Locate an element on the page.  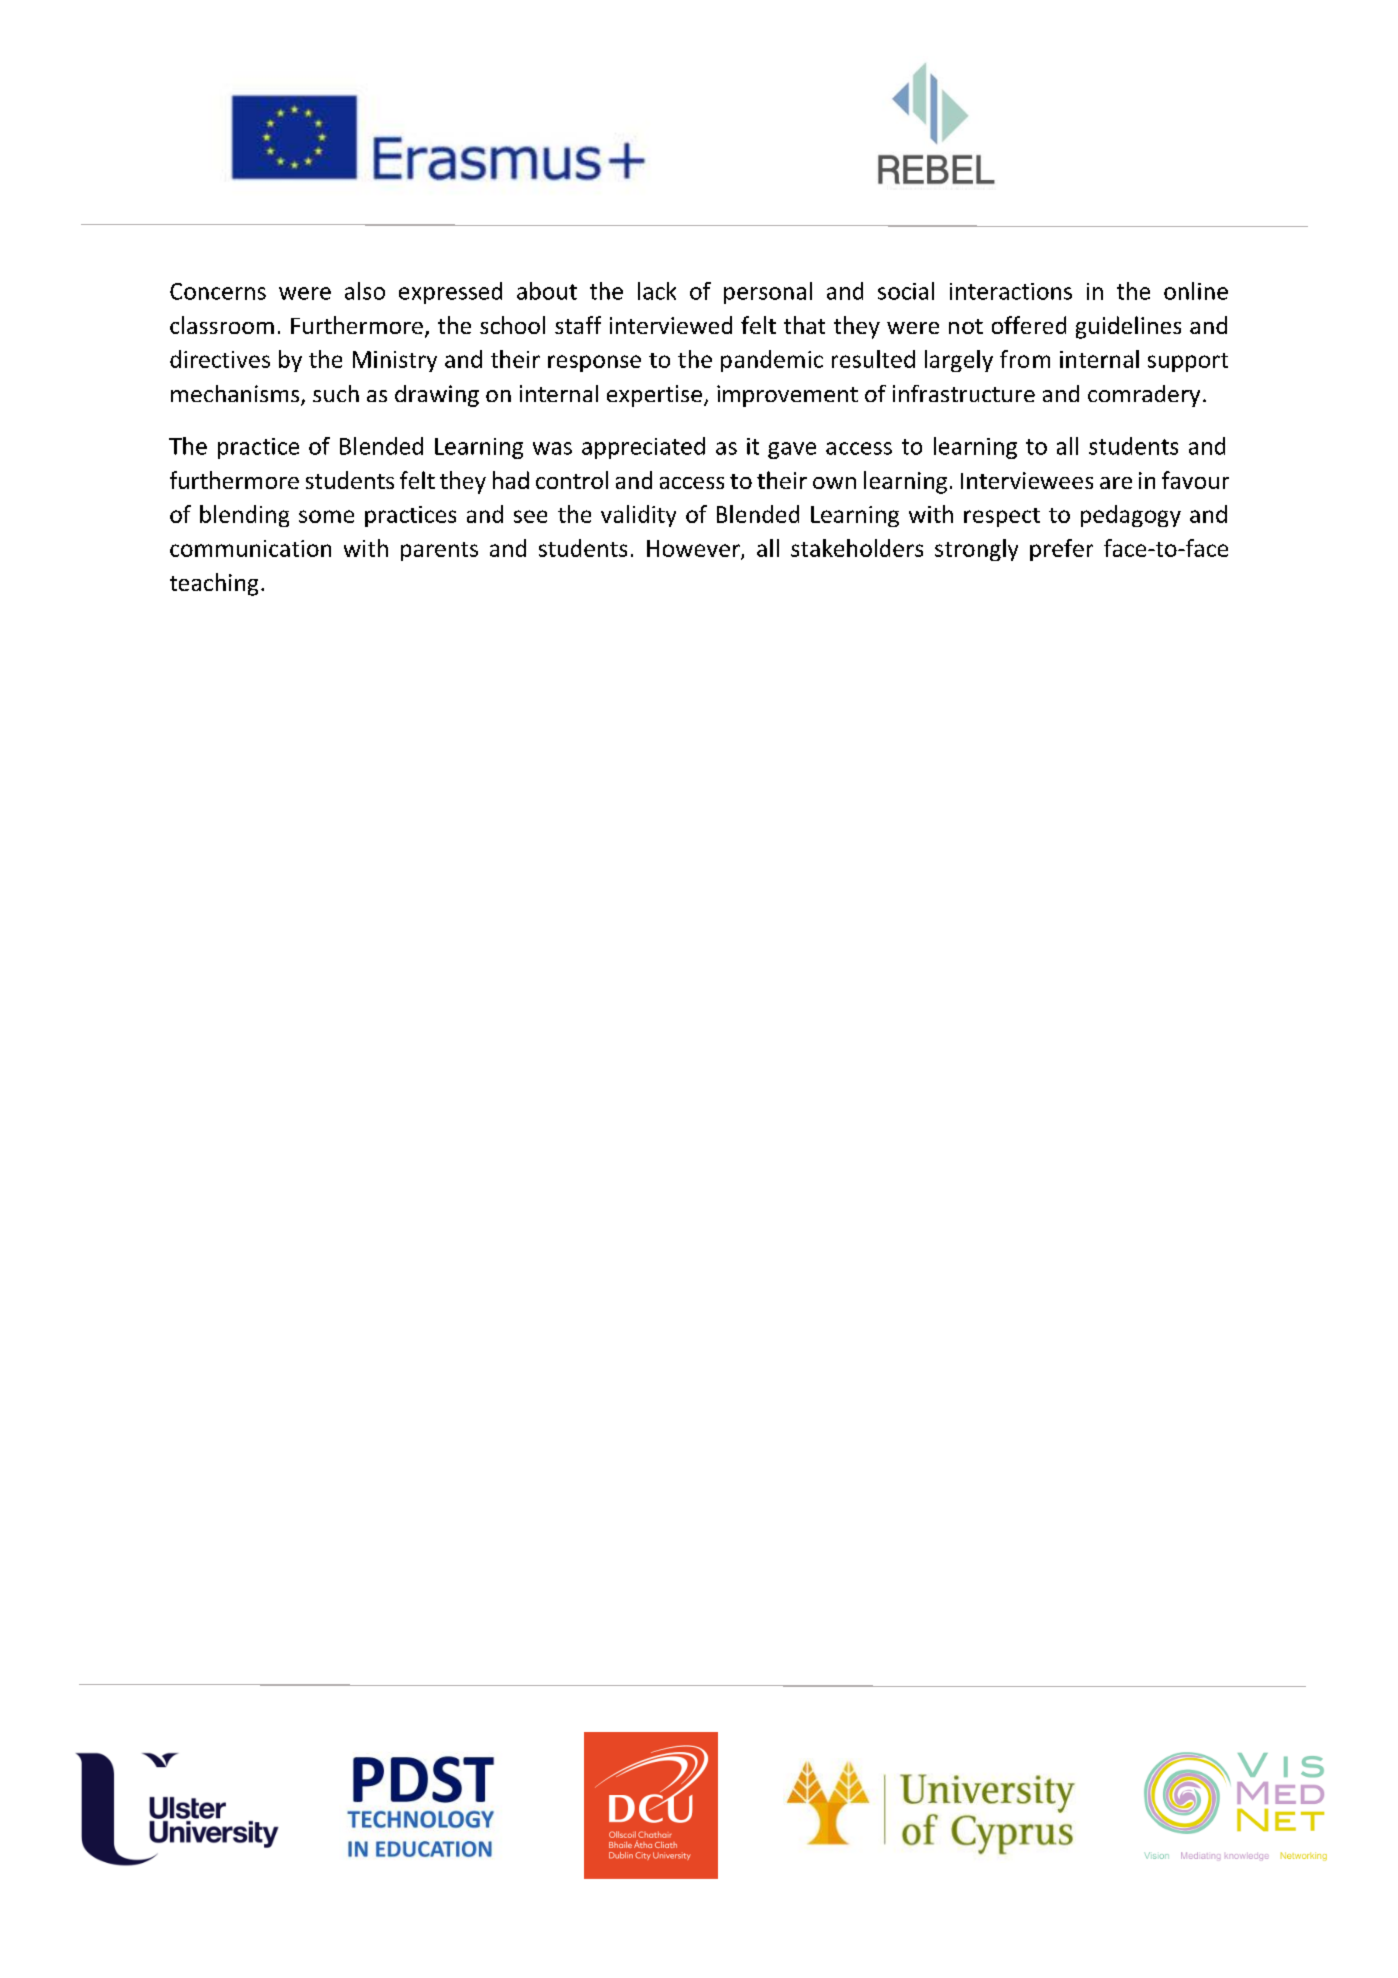
comradery is located at coordinates (1144, 396).
